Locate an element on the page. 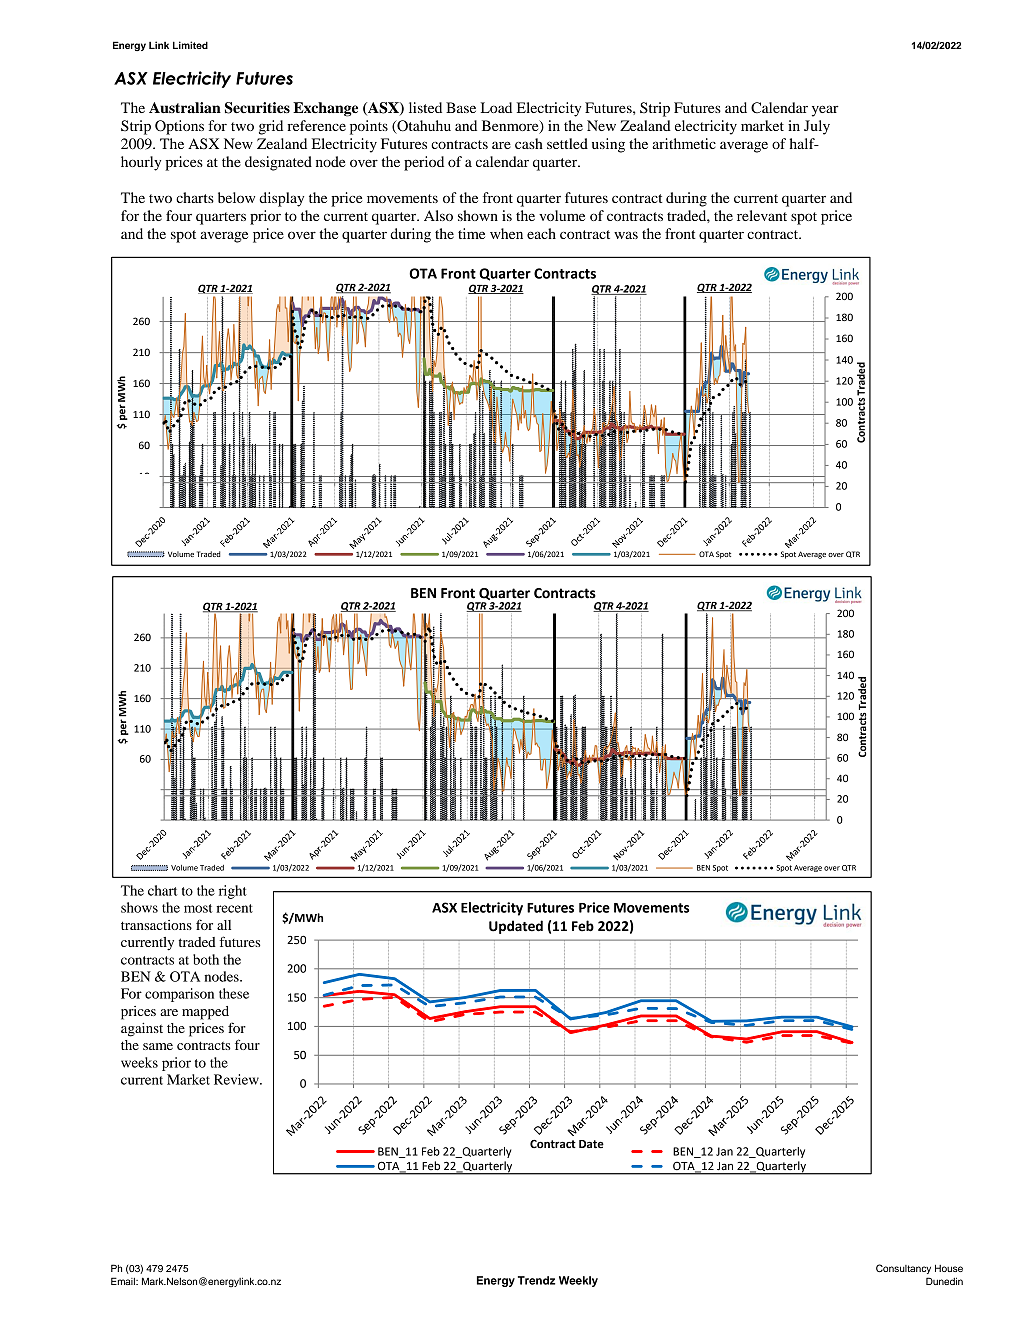  each is located at coordinates (541, 233).
